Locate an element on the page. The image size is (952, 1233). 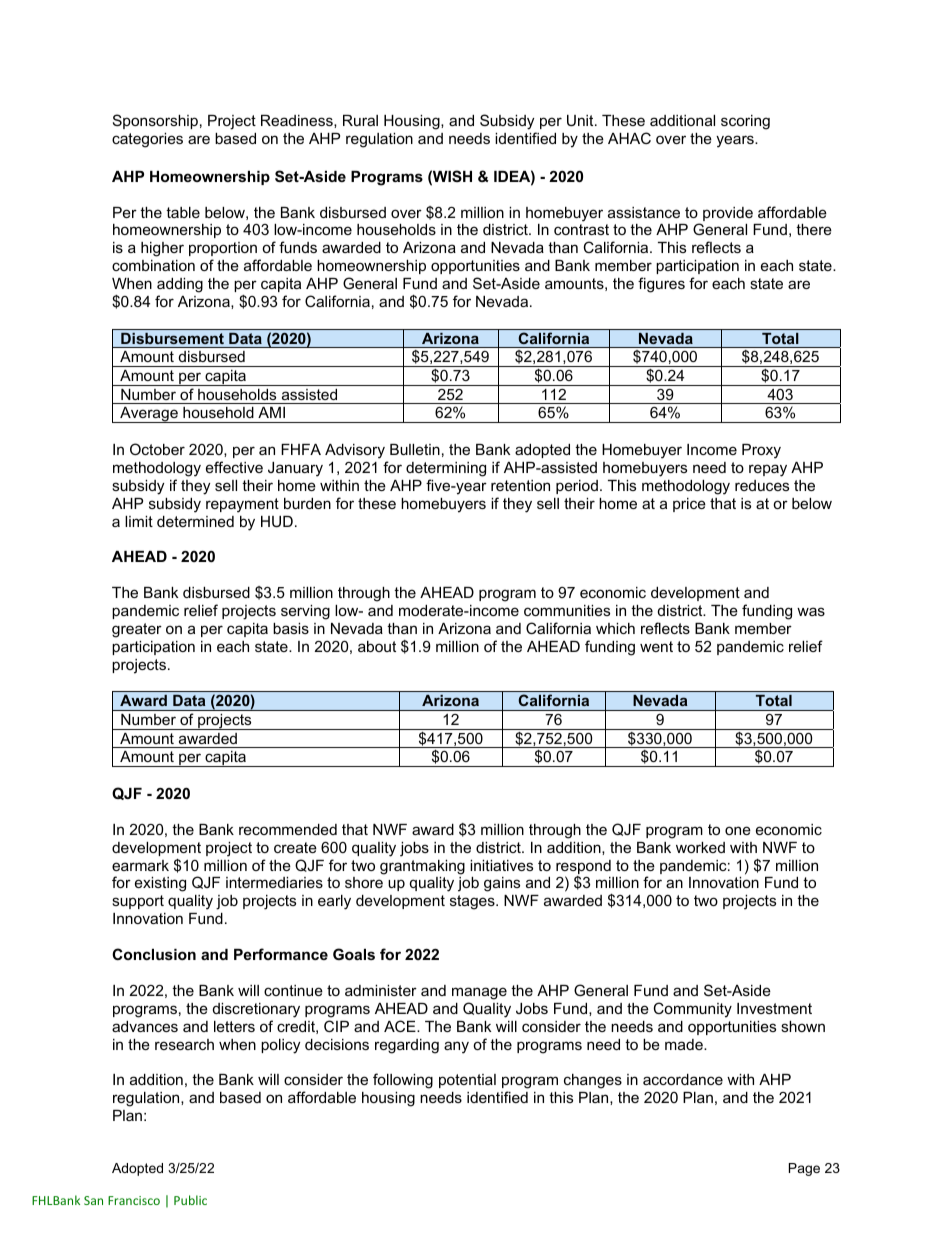
figures is located at coordinates (661, 285).
